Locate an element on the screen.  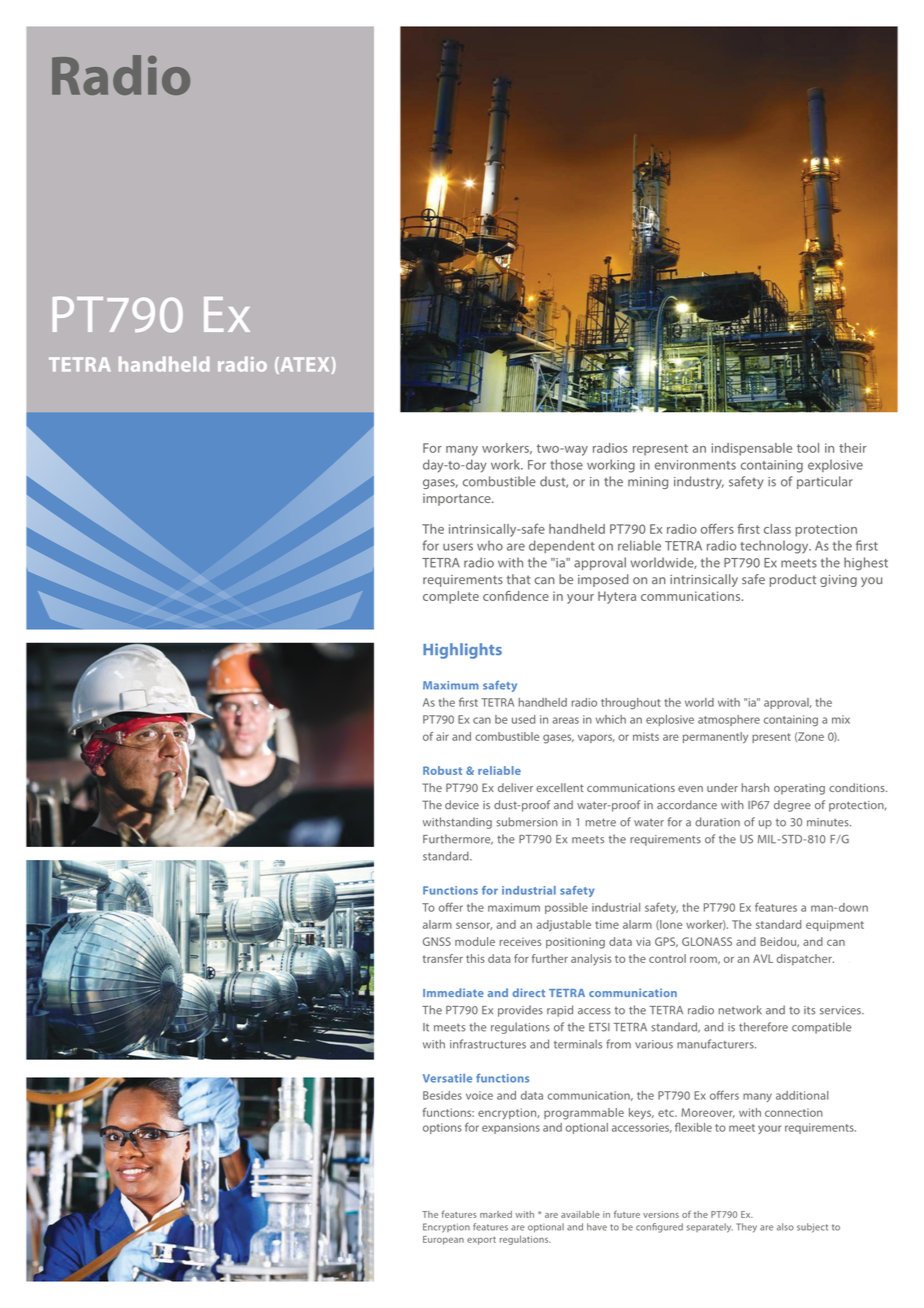
those is located at coordinates (566, 464).
